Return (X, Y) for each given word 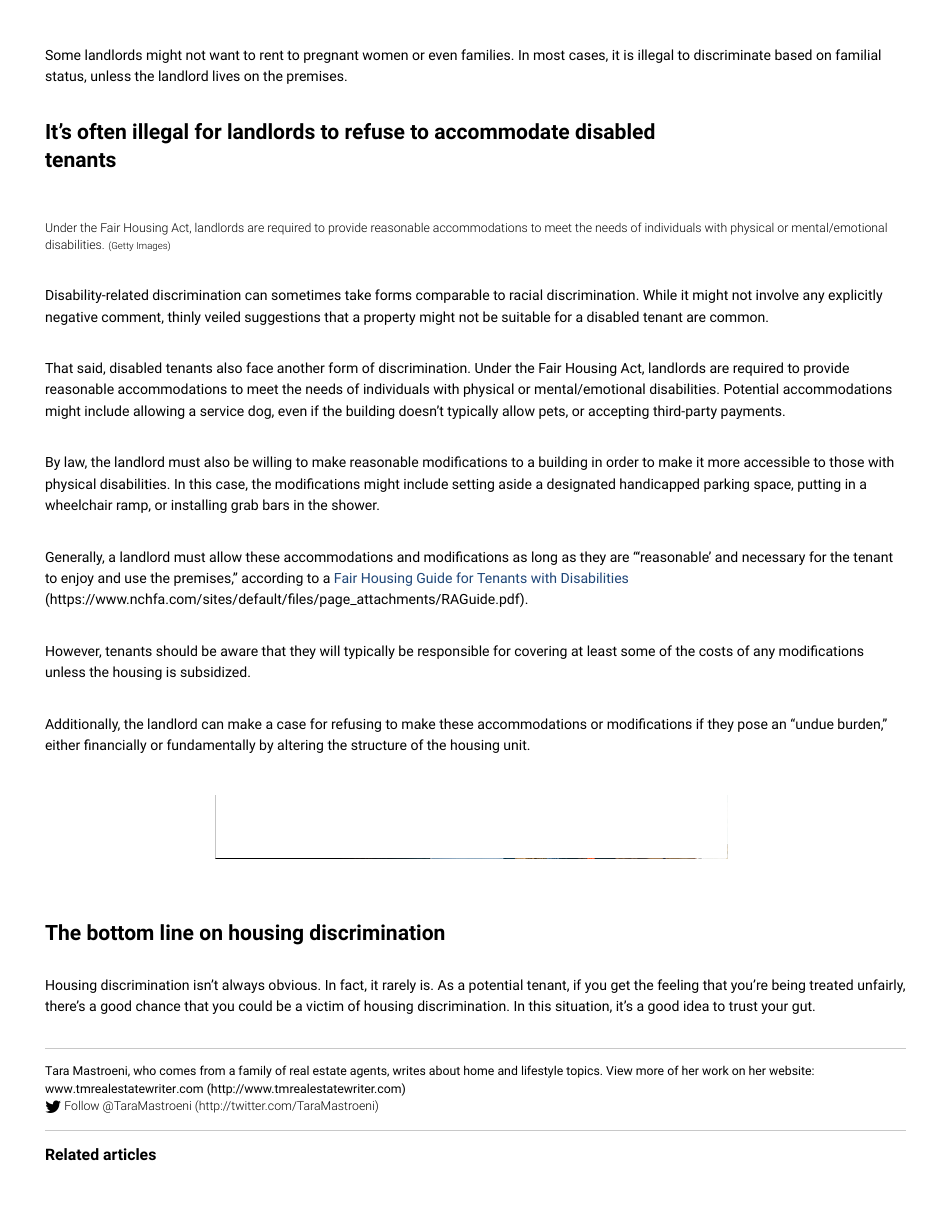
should (176, 650)
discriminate (732, 54)
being (788, 986)
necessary (773, 559)
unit (516, 745)
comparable (452, 296)
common (738, 318)
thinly (184, 318)
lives (226, 75)
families (487, 54)
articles (129, 1154)
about (444, 1070)
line (177, 932)
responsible (453, 652)
